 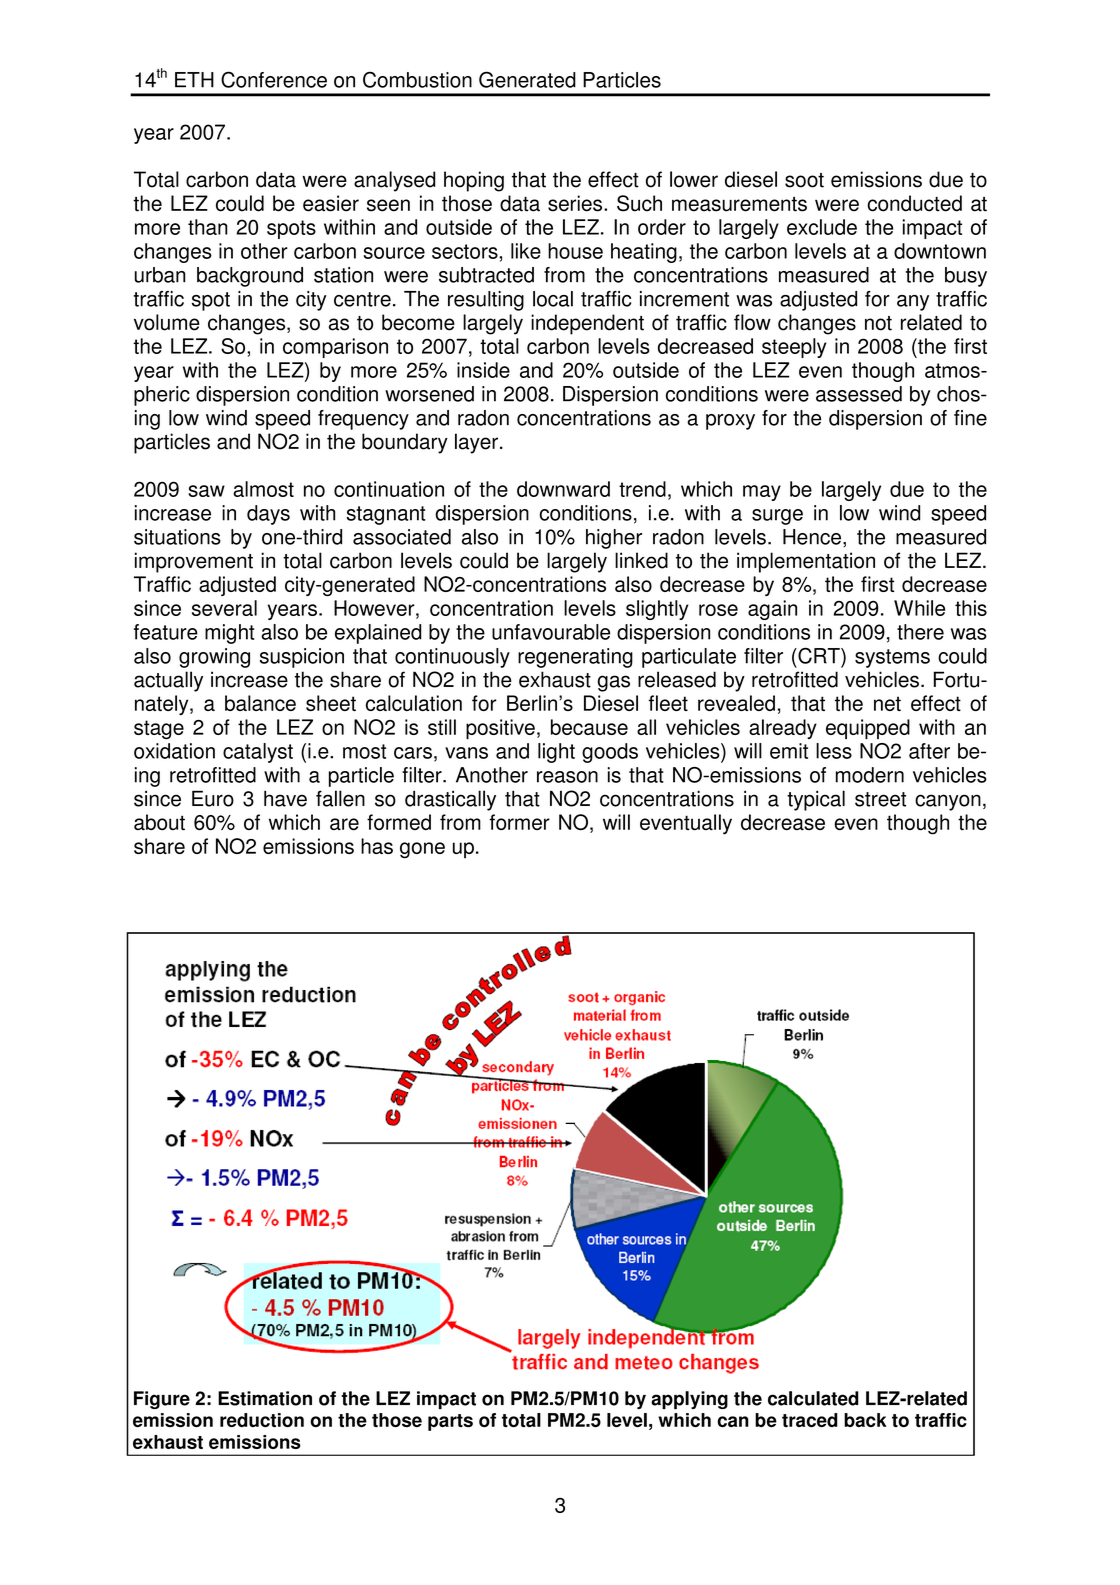 I want to click on street, so click(x=880, y=799).
